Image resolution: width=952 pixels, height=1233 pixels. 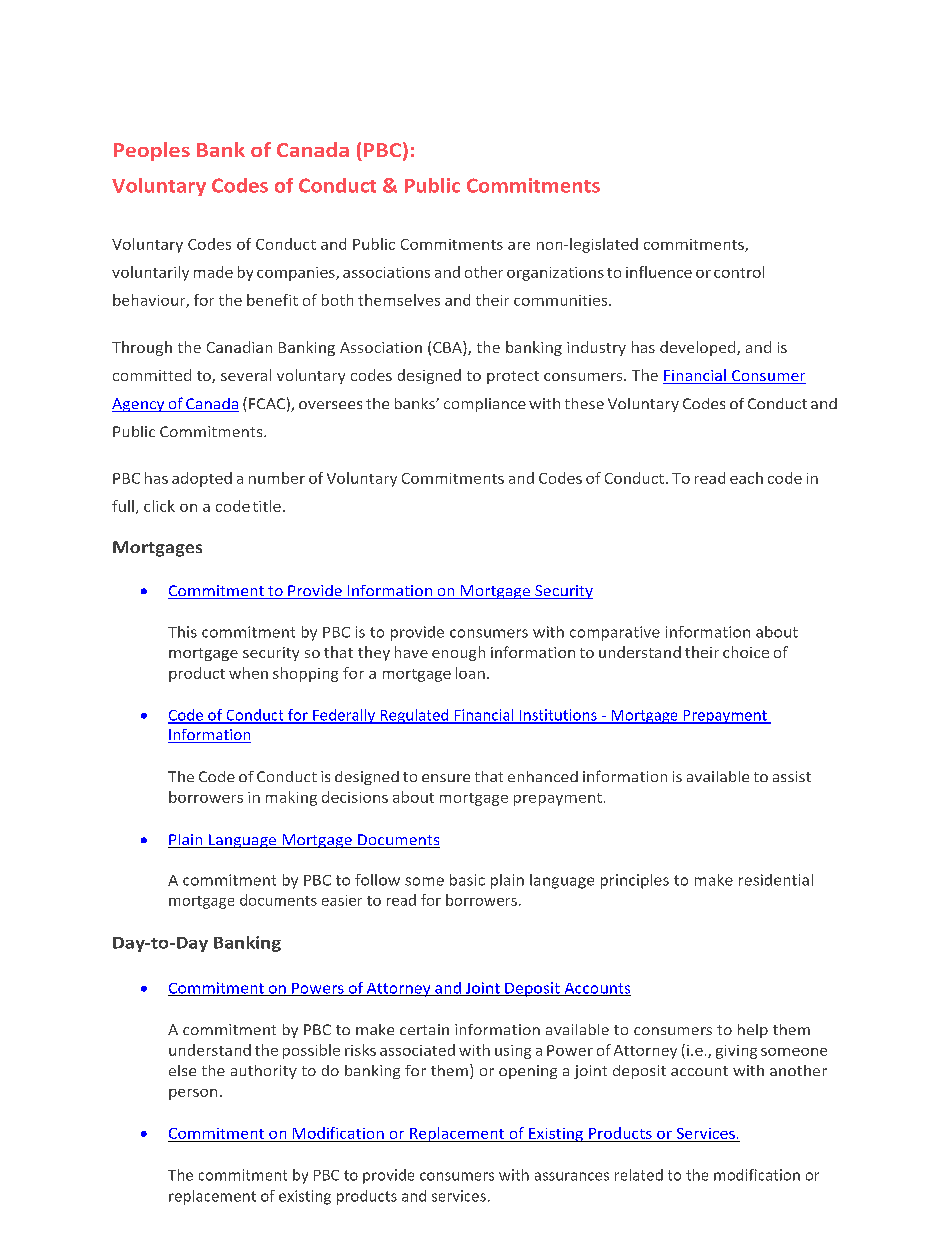 I want to click on each, so click(x=746, y=478).
